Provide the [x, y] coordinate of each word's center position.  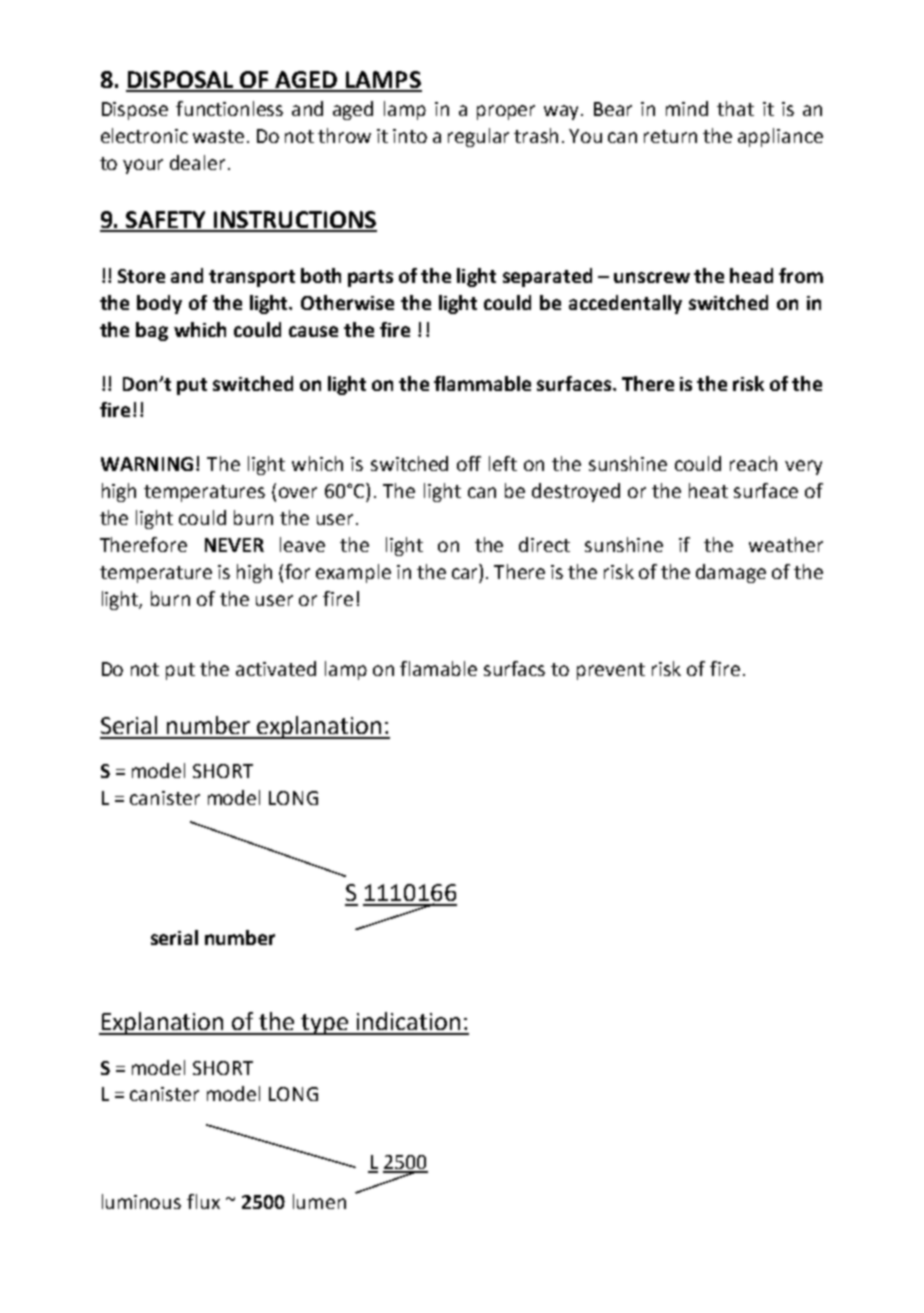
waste [218, 136]
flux [203, 1201]
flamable [438, 668]
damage [731, 573]
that [735, 108]
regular [478, 137]
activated [276, 668]
